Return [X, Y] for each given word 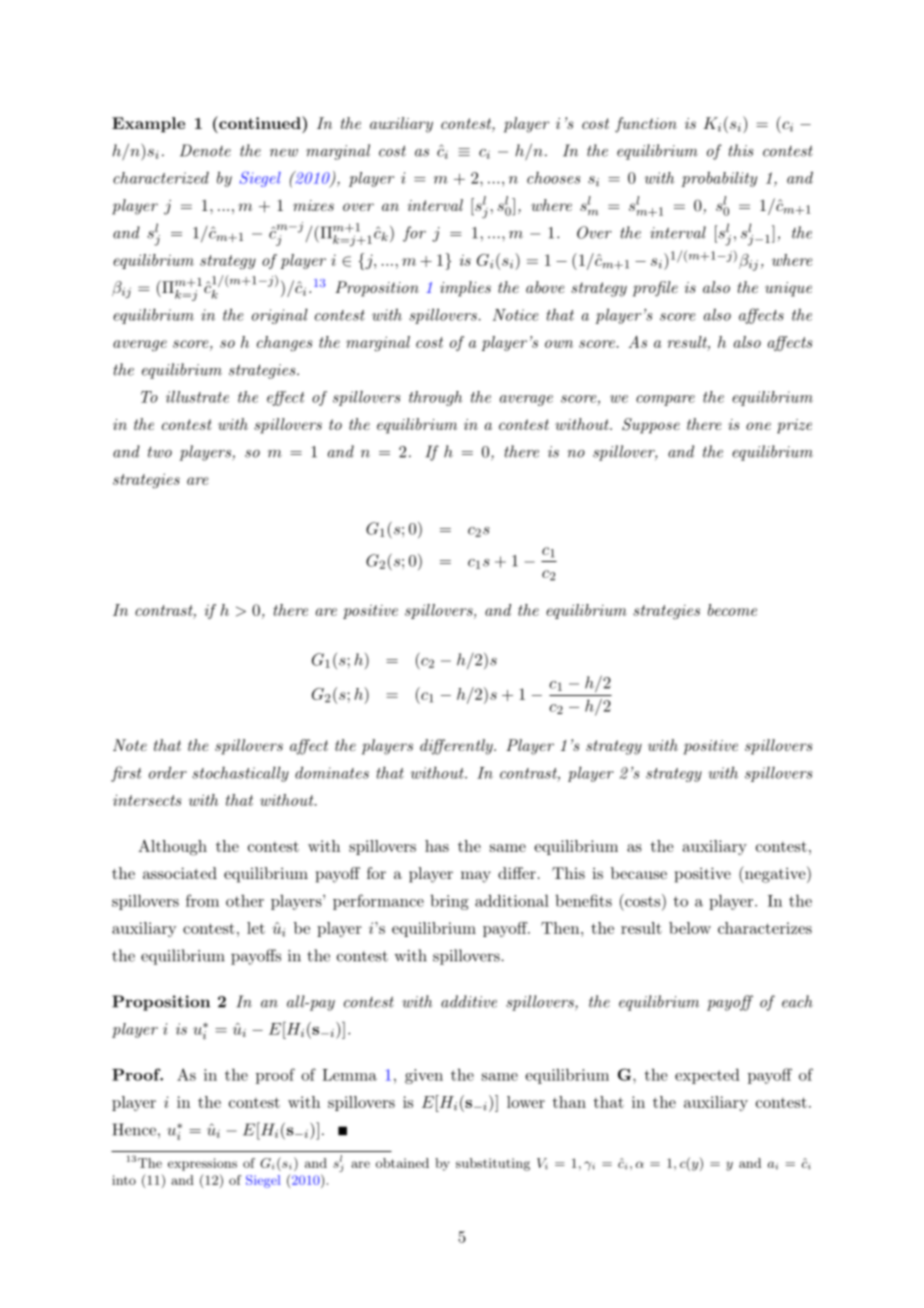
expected [707, 1076]
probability [719, 179]
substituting [493, 1164]
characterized [161, 178]
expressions [202, 1164]
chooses [554, 178]
